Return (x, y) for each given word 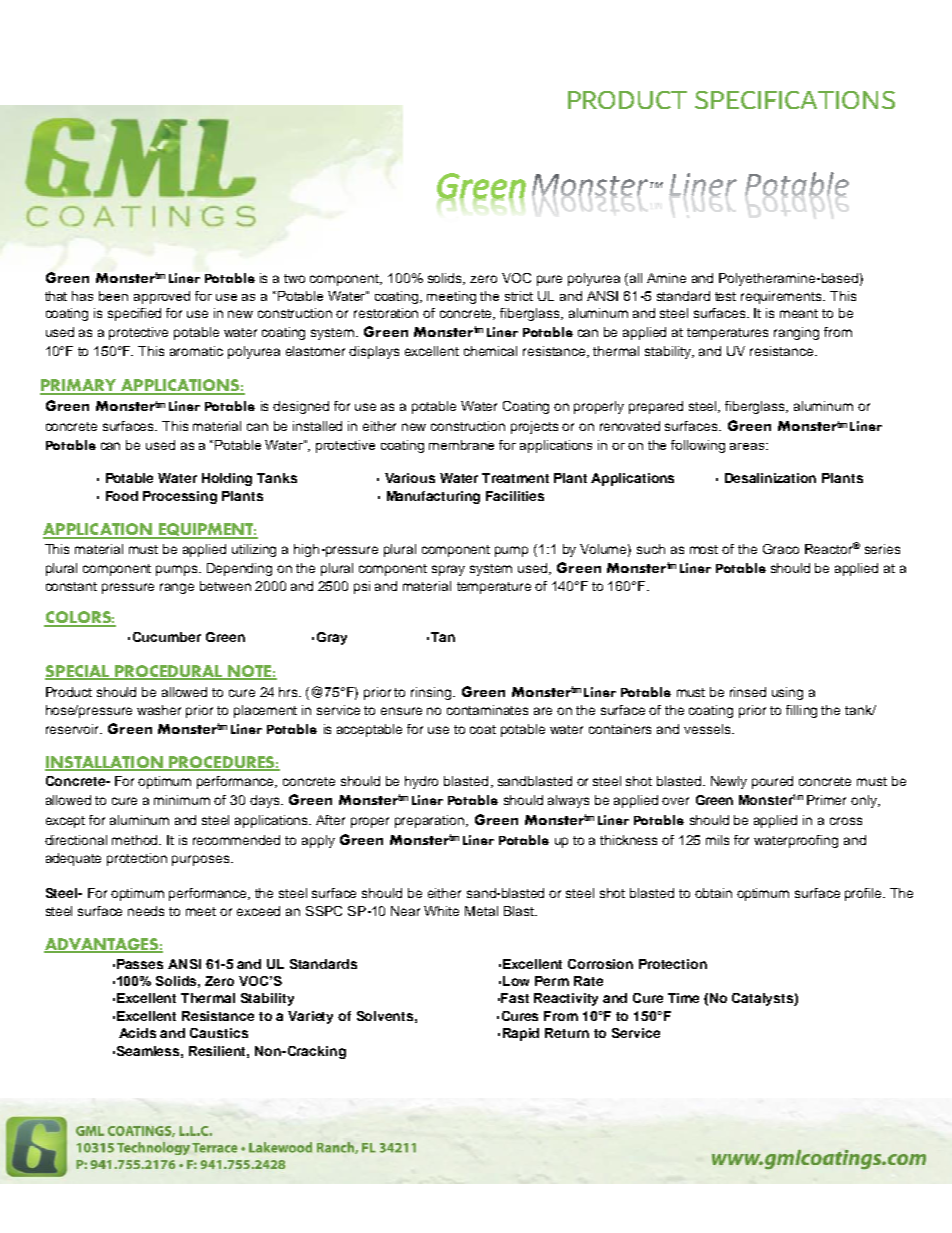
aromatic (196, 351)
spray (448, 570)
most (704, 549)
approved (162, 297)
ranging (796, 333)
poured (772, 782)
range (177, 588)
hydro (421, 782)
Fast (515, 998)
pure (549, 280)
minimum (182, 800)
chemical (490, 351)
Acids (137, 1033)
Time (683, 998)
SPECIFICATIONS (795, 100)
